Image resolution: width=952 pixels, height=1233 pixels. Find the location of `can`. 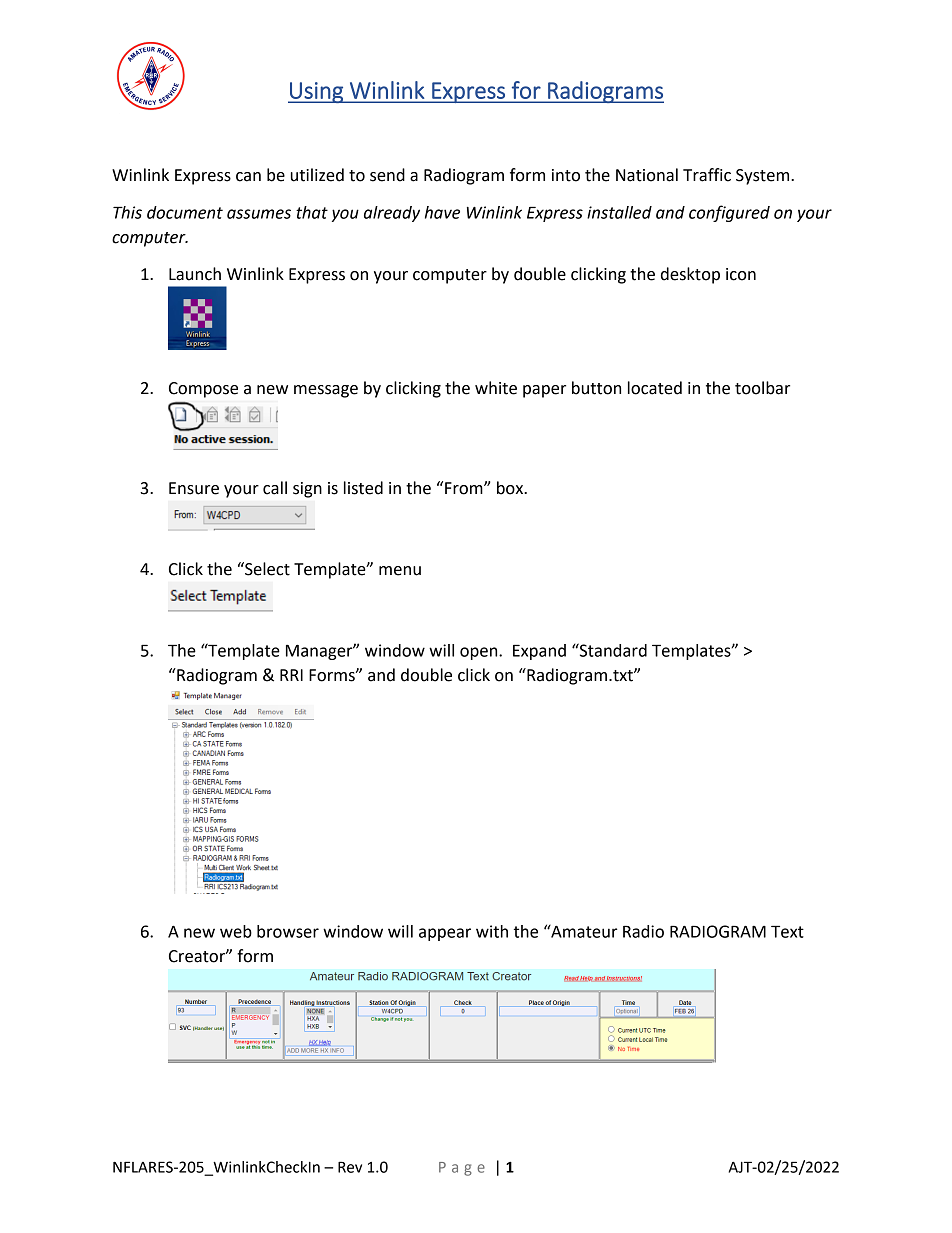

can is located at coordinates (248, 177).
